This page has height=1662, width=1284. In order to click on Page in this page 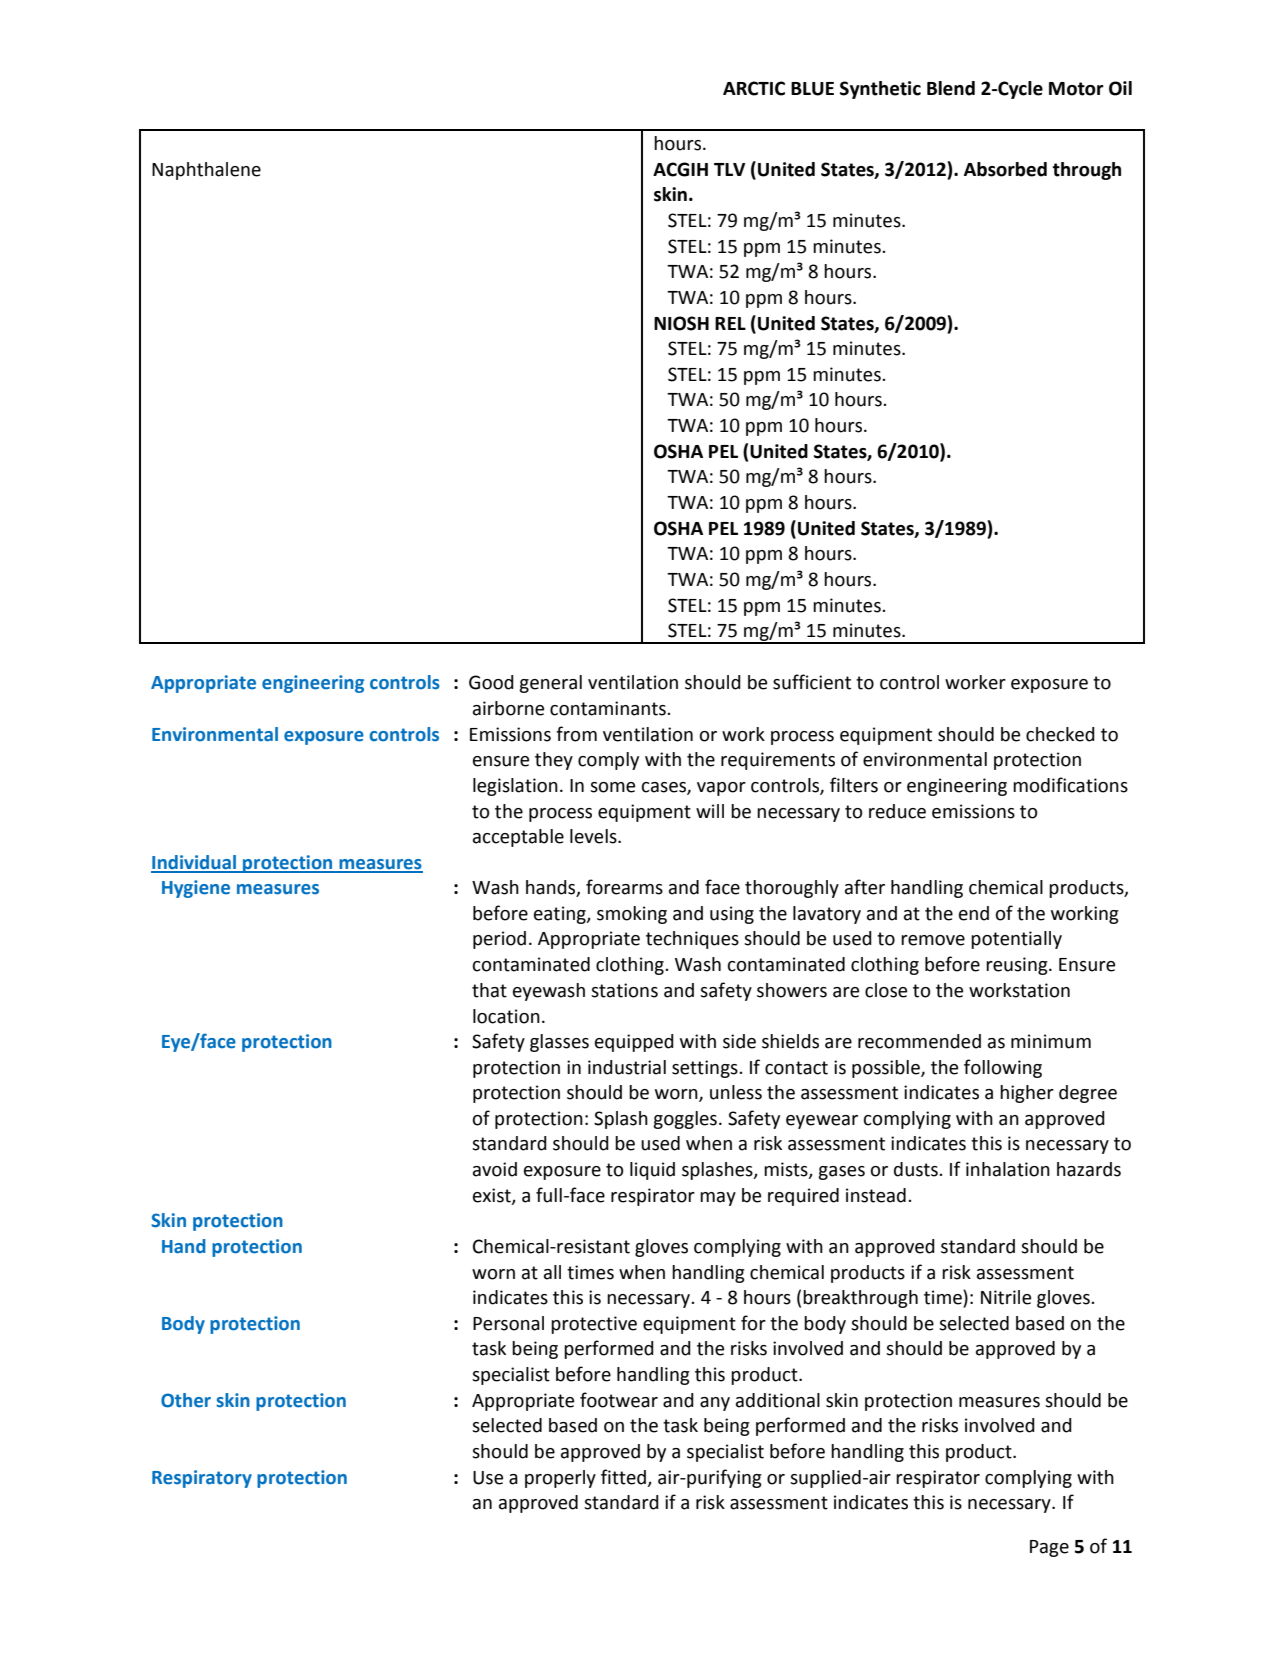, I will do `click(1049, 1548)`.
